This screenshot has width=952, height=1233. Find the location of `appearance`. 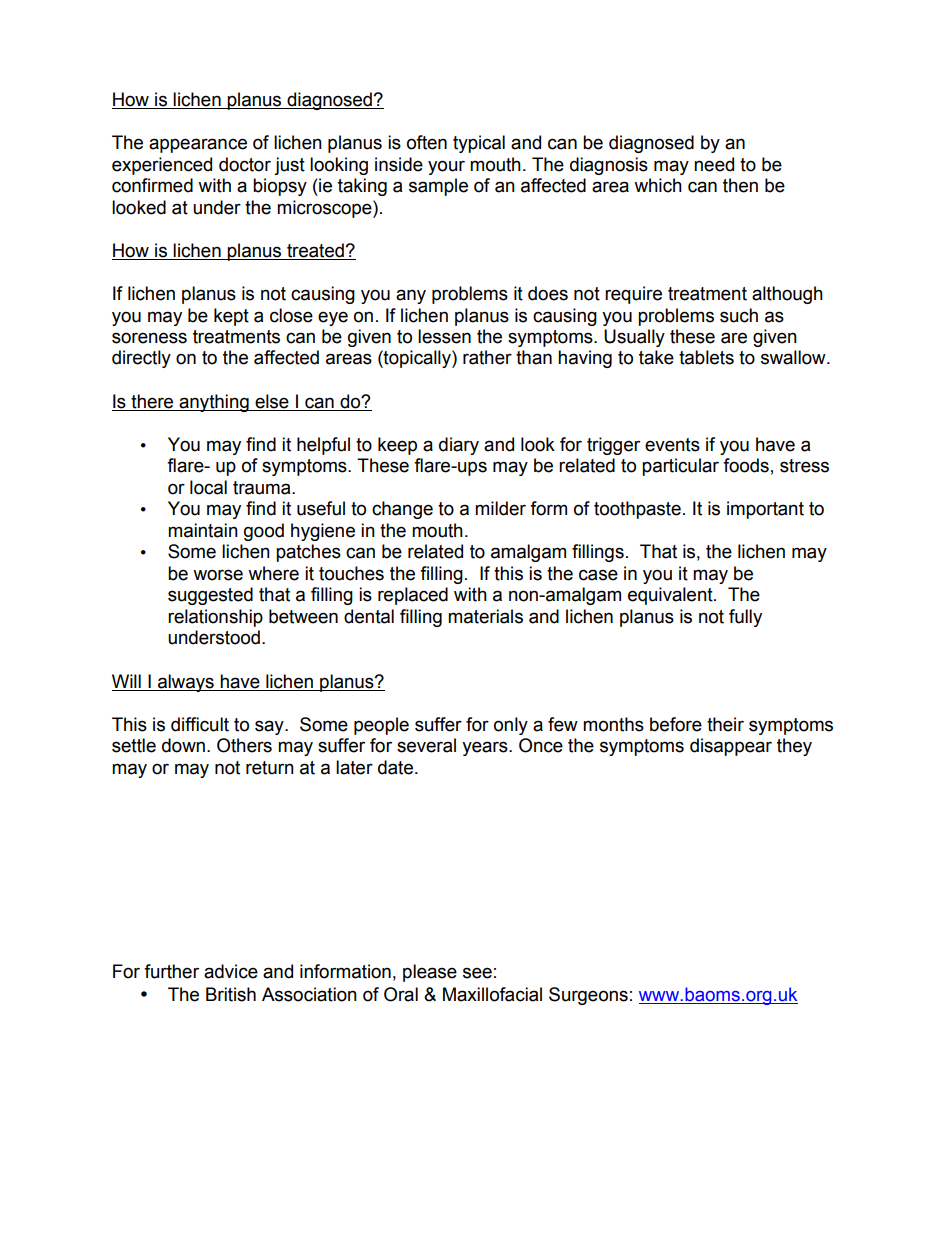

appearance is located at coordinates (198, 145).
